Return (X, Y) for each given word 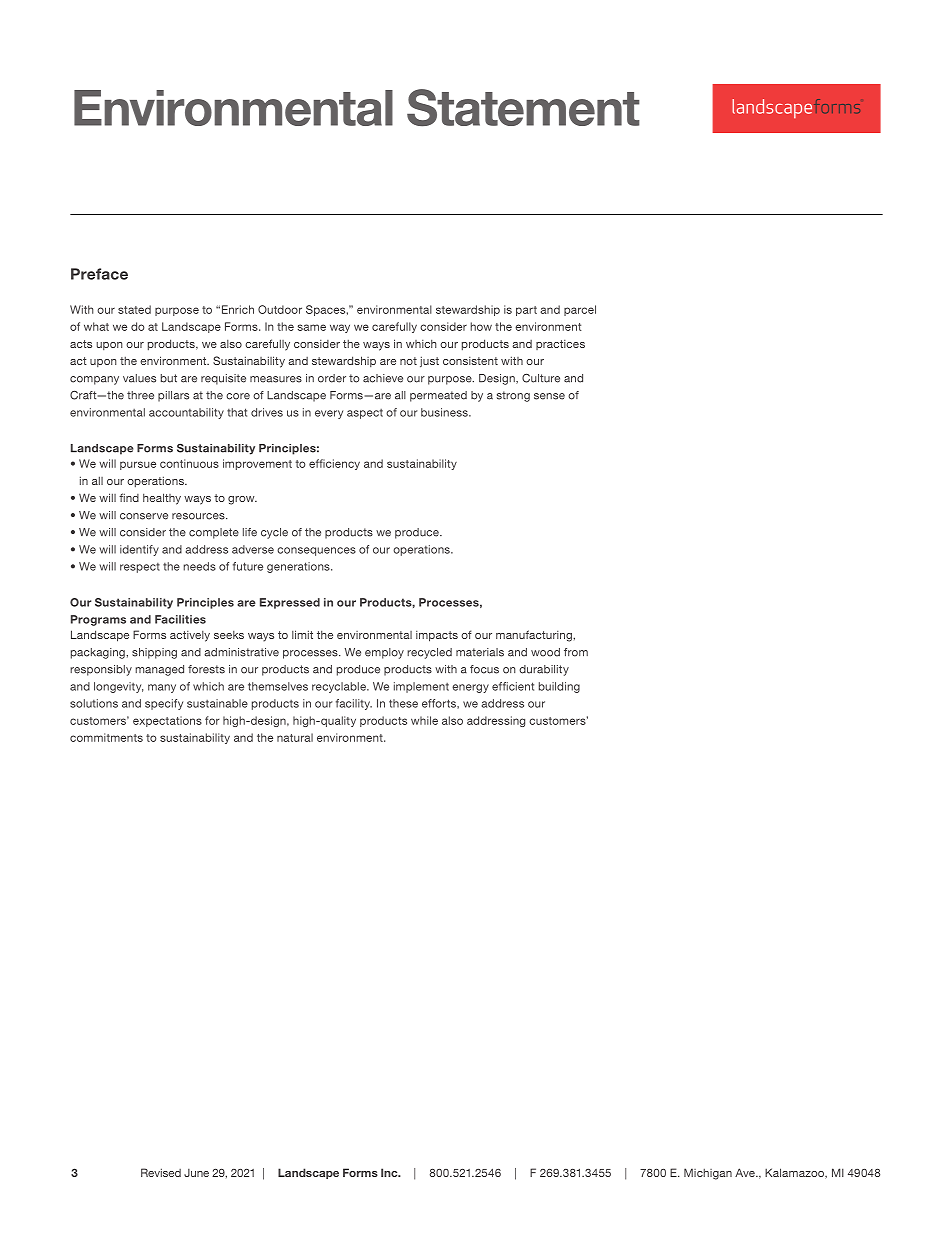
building (559, 687)
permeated (438, 396)
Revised (161, 1172)
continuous (189, 463)
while (424, 720)
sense (549, 396)
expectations (167, 721)
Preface (99, 274)
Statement (523, 108)
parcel (580, 310)
